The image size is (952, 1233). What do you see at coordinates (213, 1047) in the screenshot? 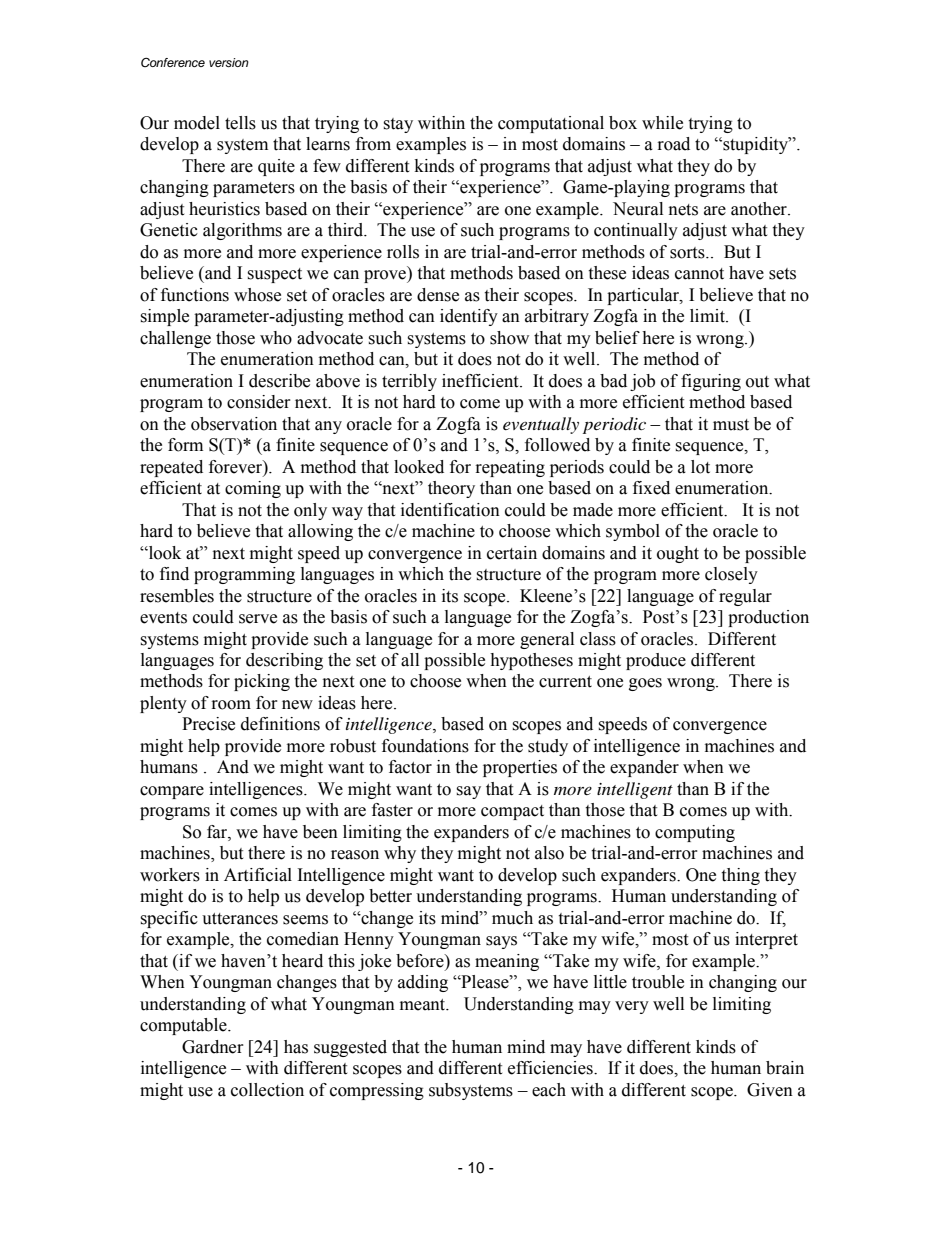
I see `Gardner` at bounding box center [213, 1047].
